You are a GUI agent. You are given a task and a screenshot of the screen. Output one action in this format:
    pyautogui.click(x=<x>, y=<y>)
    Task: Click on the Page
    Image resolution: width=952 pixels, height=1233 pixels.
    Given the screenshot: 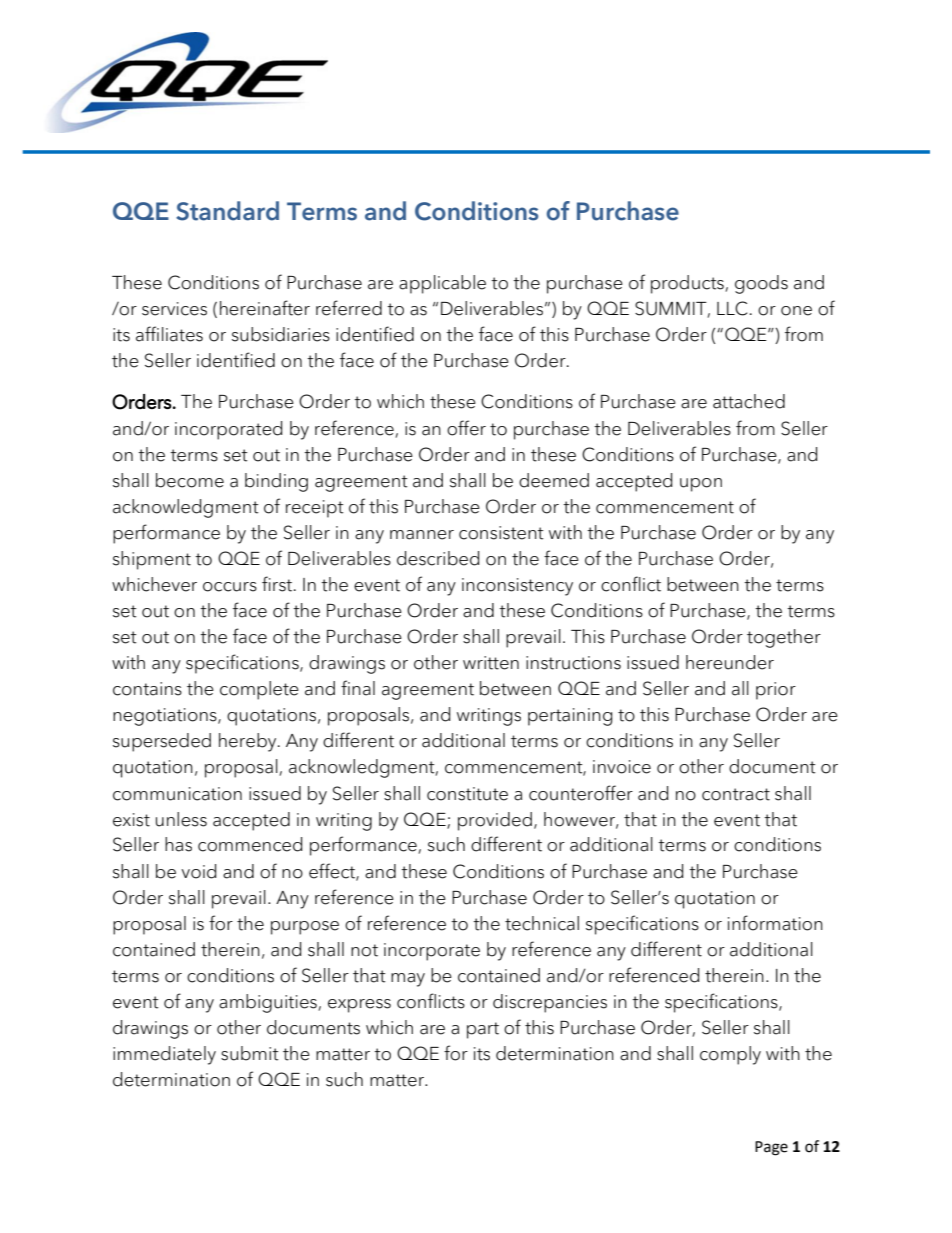 What is the action you would take?
    pyautogui.click(x=771, y=1148)
